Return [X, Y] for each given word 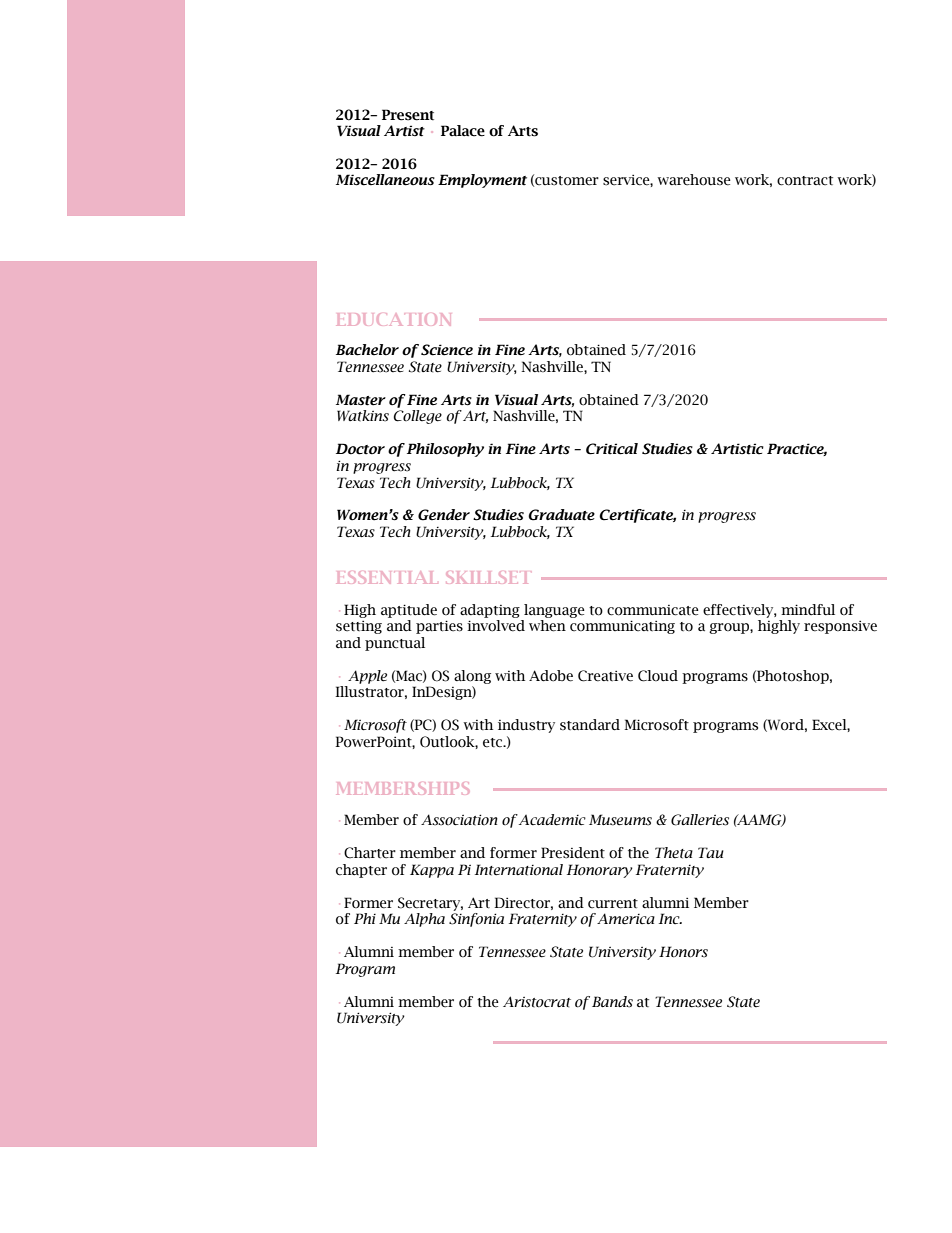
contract [805, 181]
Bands [612, 1002]
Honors [683, 952]
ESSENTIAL [387, 577]
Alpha [424, 920]
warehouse [694, 180]
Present [408, 115]
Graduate [561, 515]
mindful [808, 610]
